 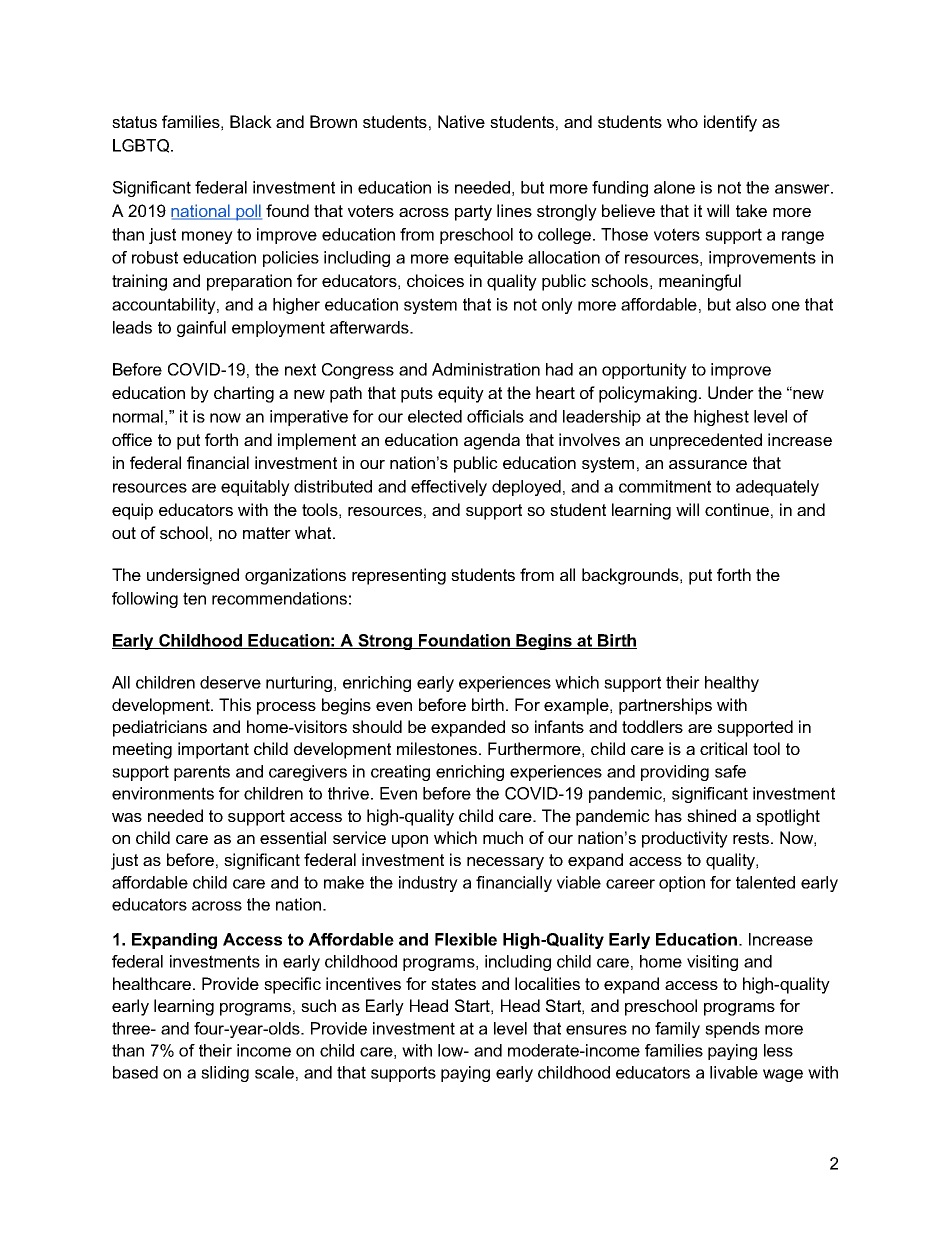 What do you see at coordinates (492, 441) in the page?
I see `agenda` at bounding box center [492, 441].
